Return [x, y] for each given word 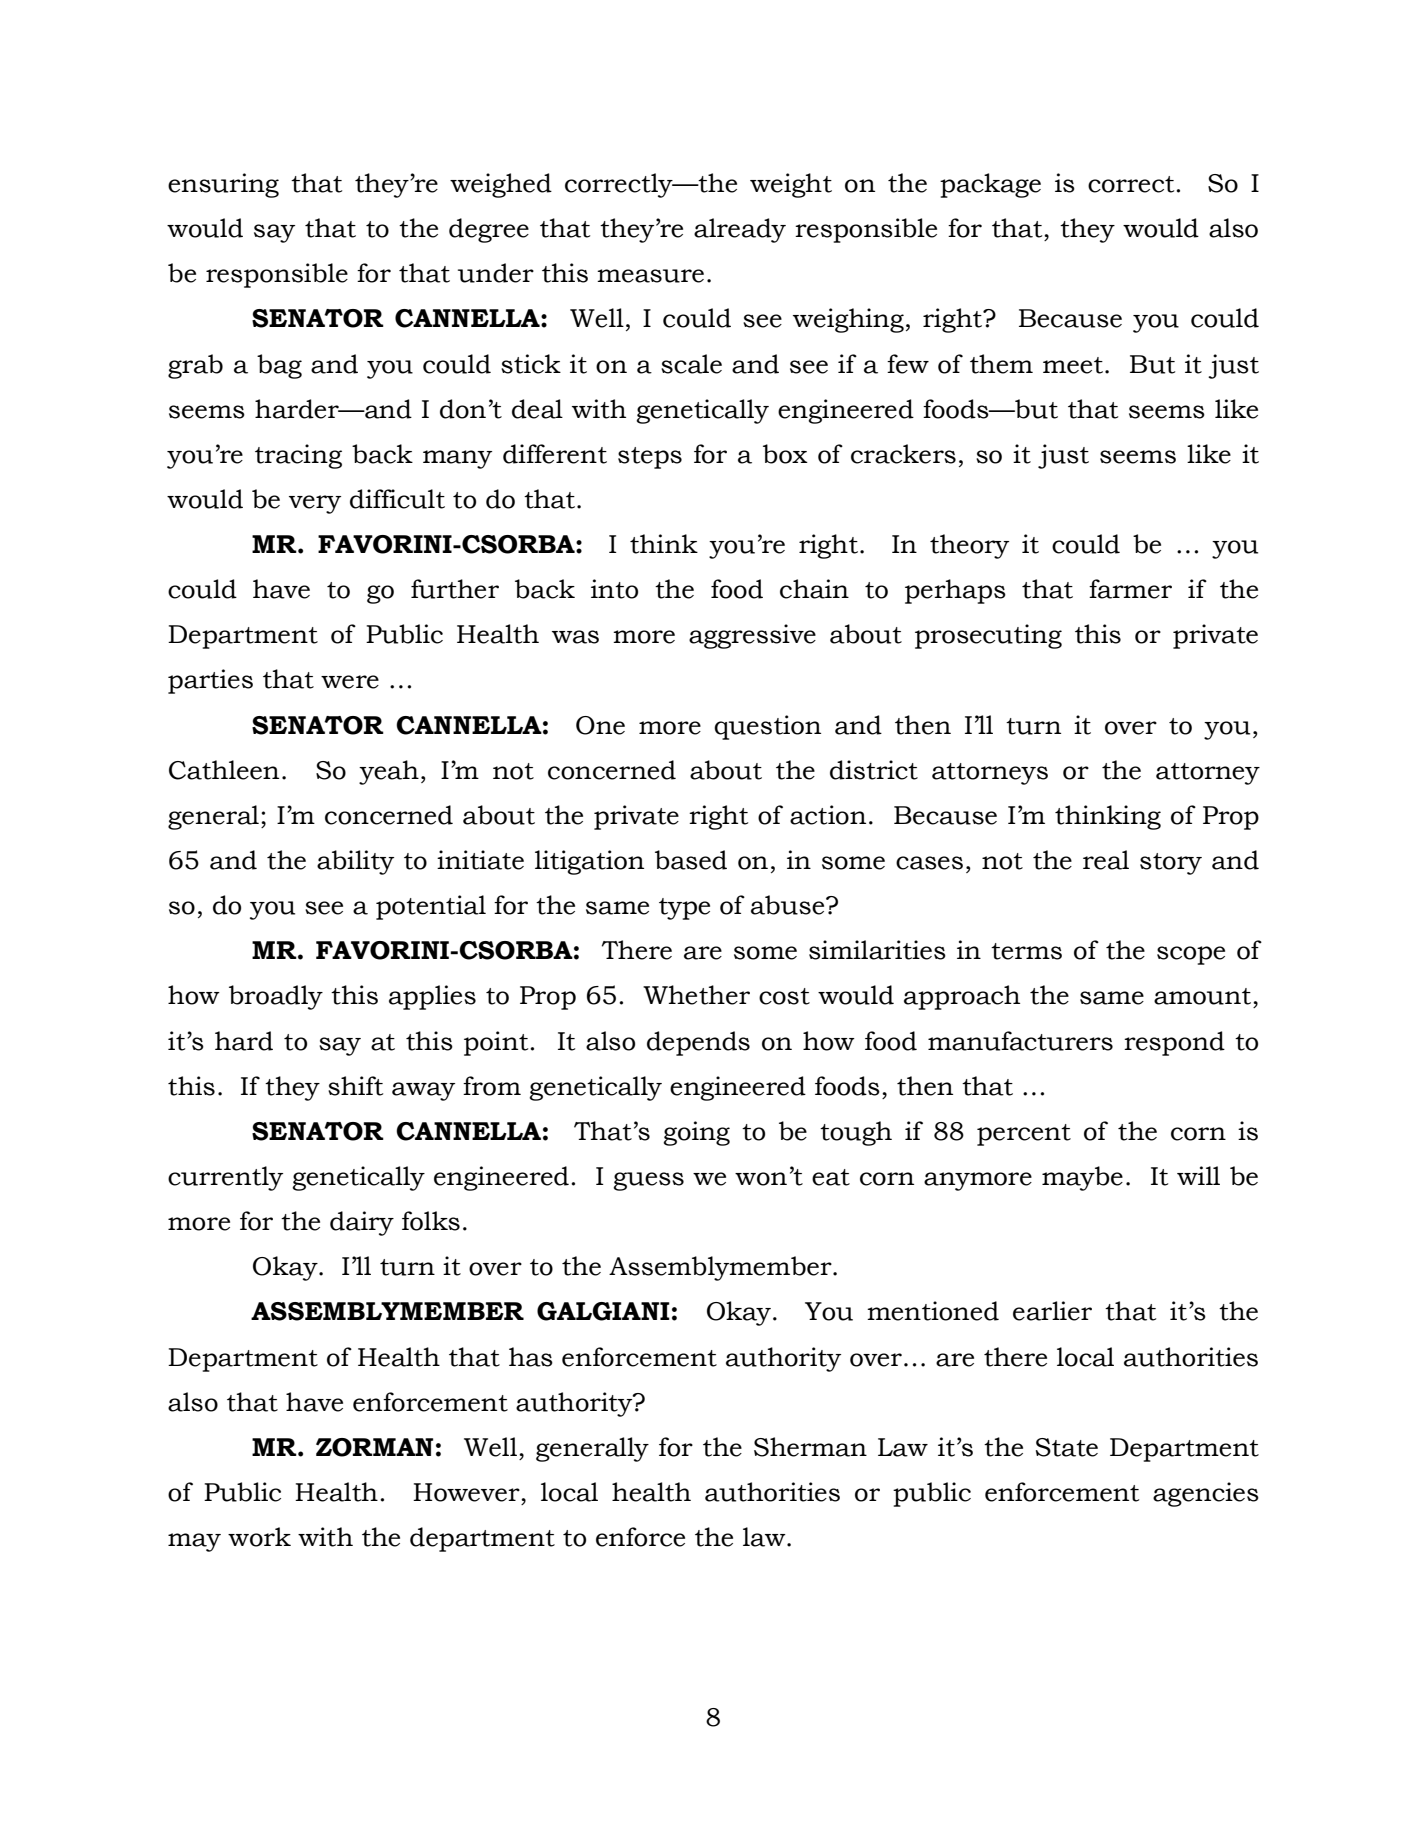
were [350, 682]
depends [698, 1043]
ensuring [223, 185]
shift [355, 1086]
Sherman [810, 1447]
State [1067, 1447]
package [990, 185]
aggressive [752, 636]
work [259, 1537]
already [740, 230]
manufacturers [1020, 1041]
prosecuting [988, 636]
